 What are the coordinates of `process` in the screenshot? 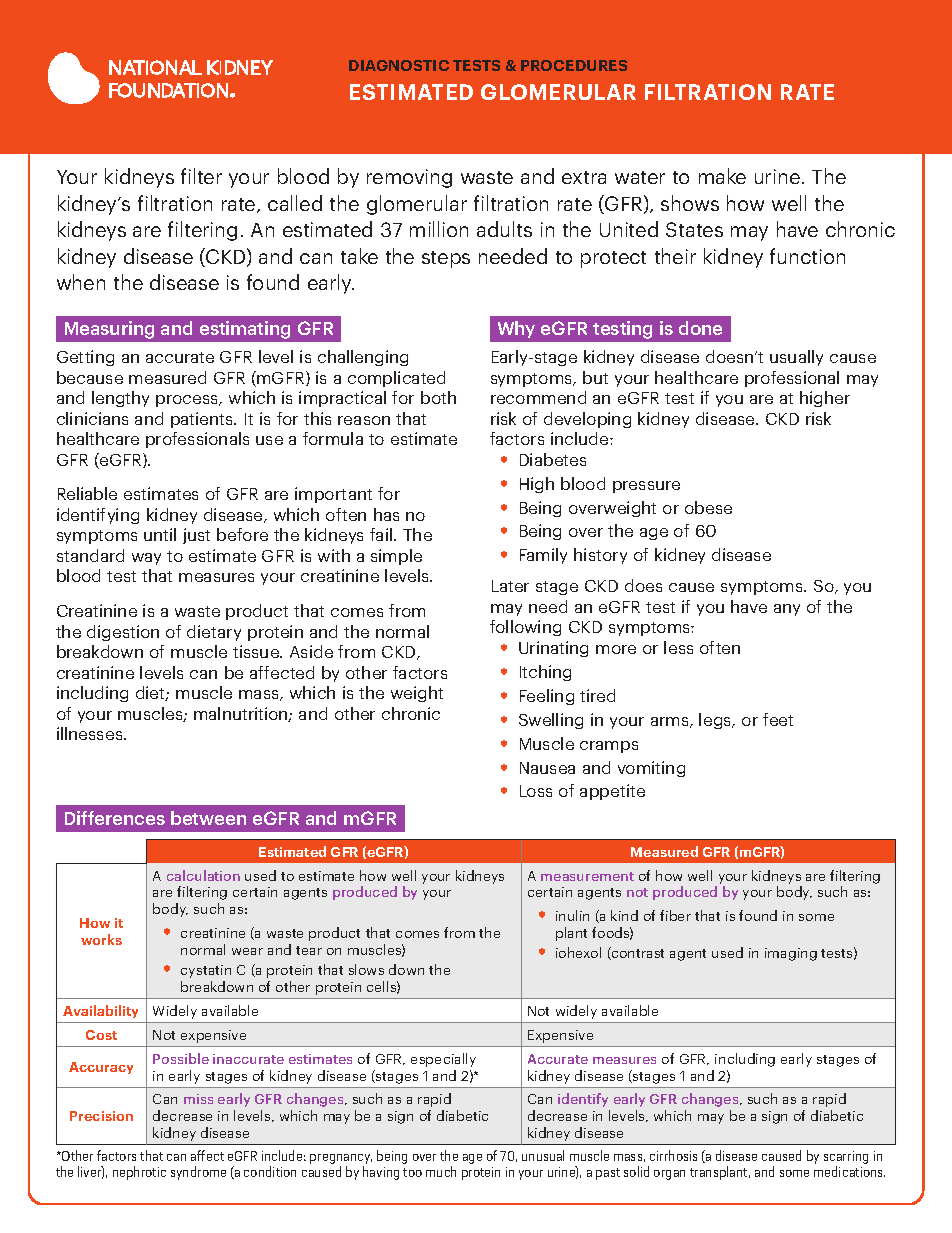 It's located at (188, 401).
